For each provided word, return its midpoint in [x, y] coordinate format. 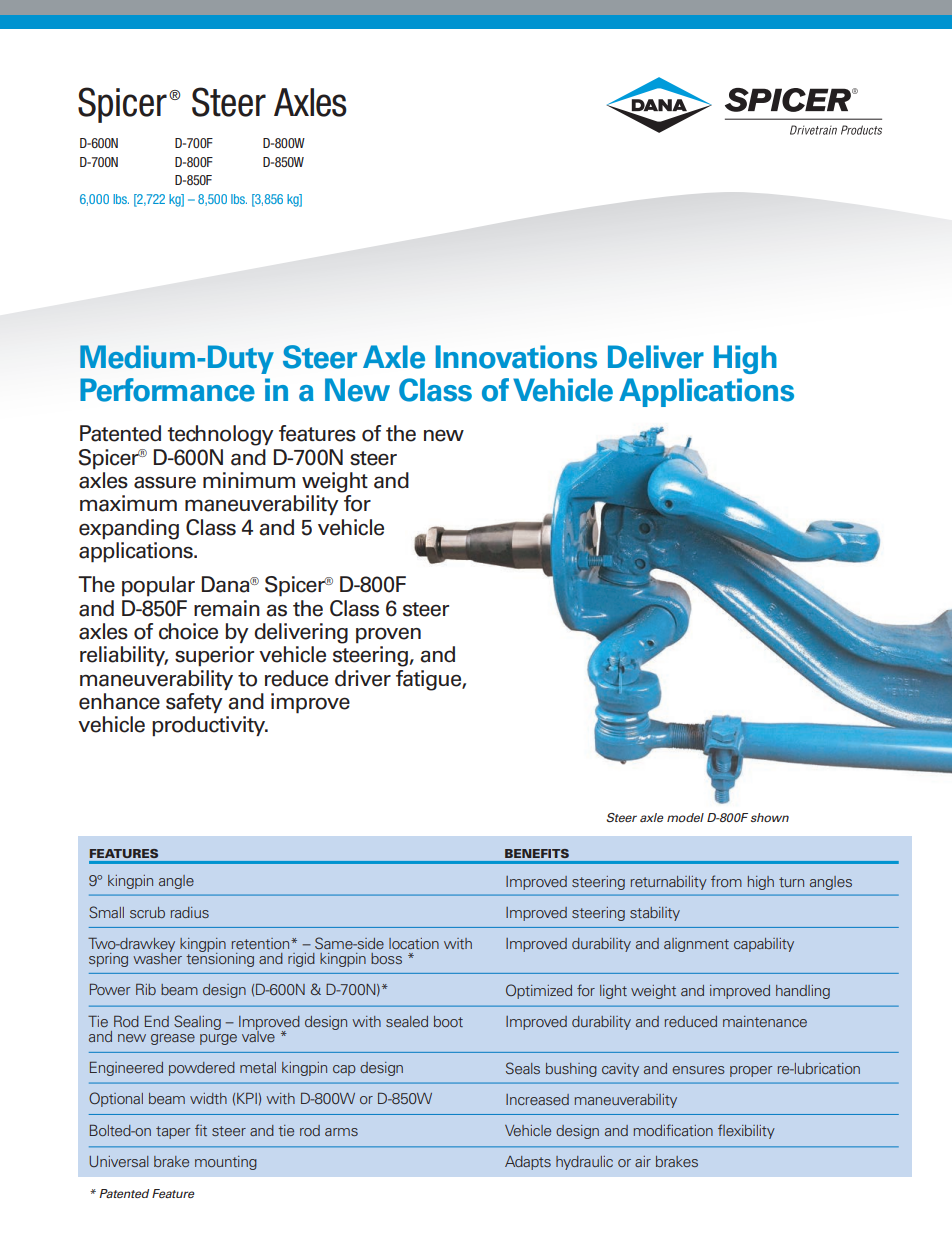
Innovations [516, 357]
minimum [249, 480]
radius [190, 912]
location [414, 943]
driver [363, 678]
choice [188, 631]
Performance [167, 390]
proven [388, 636]
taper [173, 1132]
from [726, 881]
